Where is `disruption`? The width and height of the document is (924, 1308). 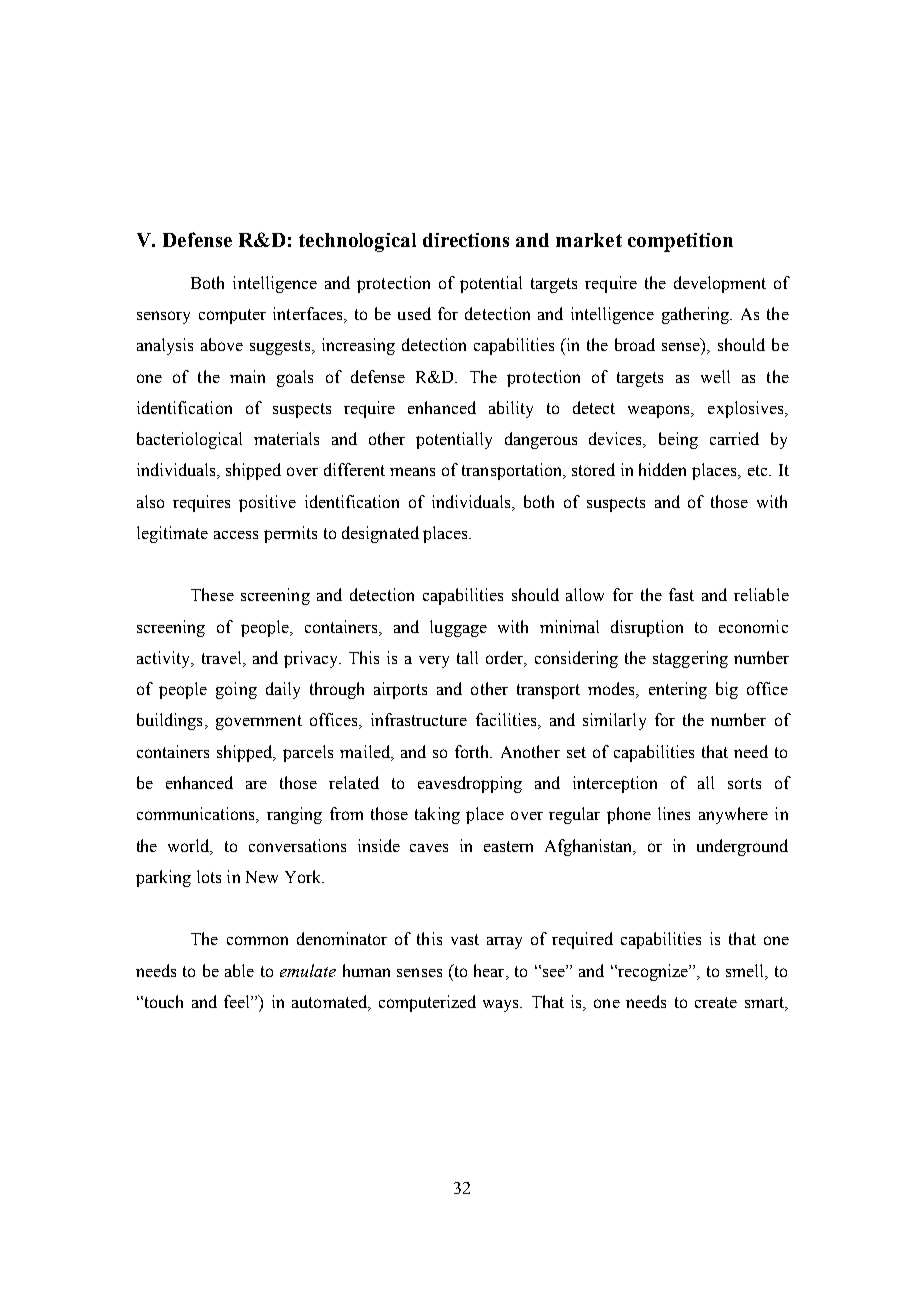 disruption is located at coordinates (647, 628).
